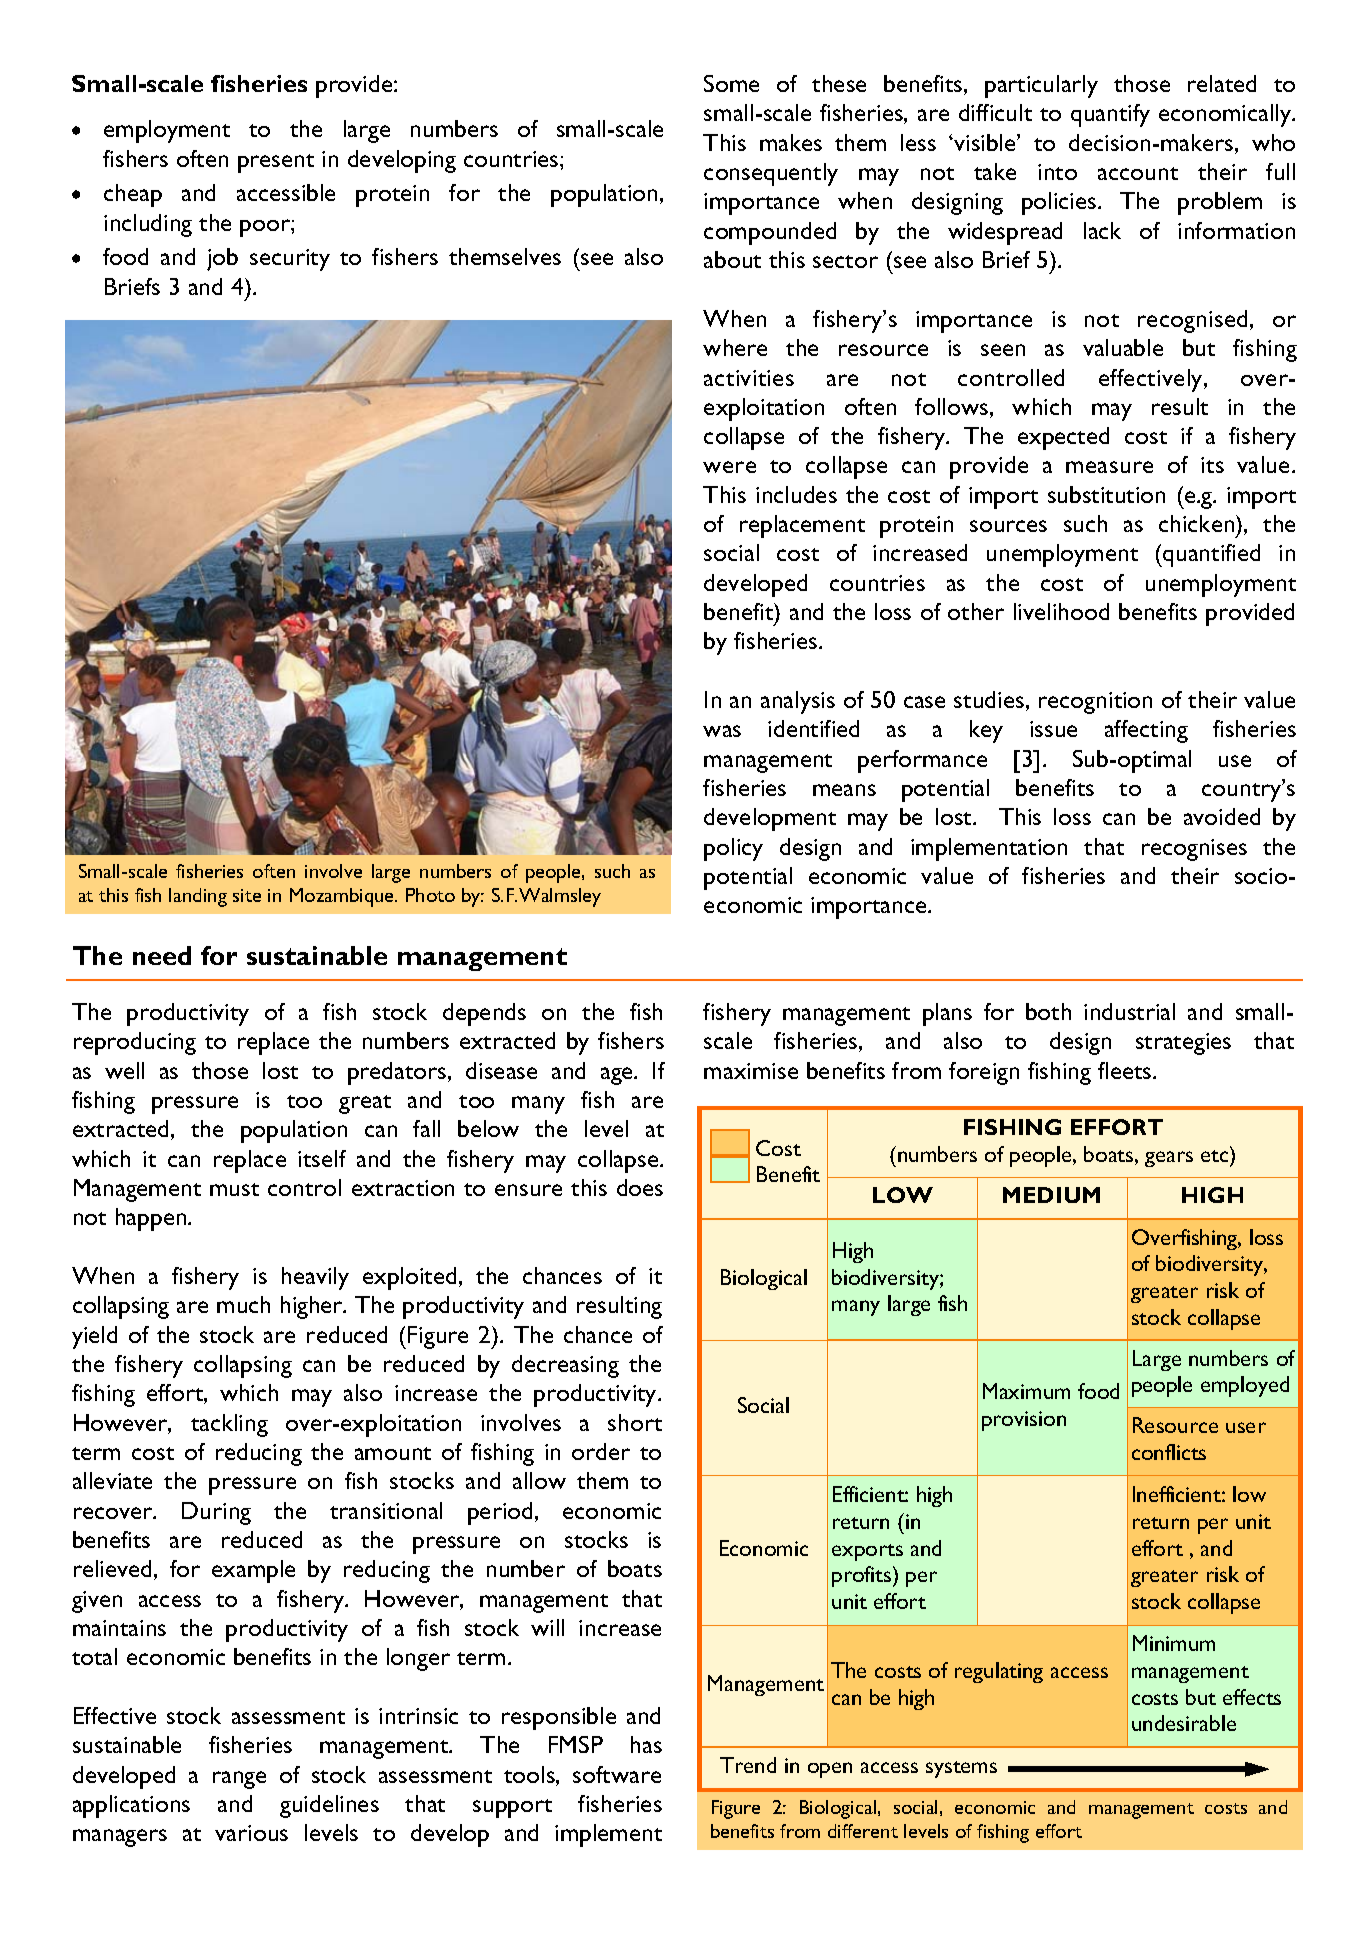  Describe the element at coordinates (1129, 1011) in the screenshot. I see `industrial` at that location.
